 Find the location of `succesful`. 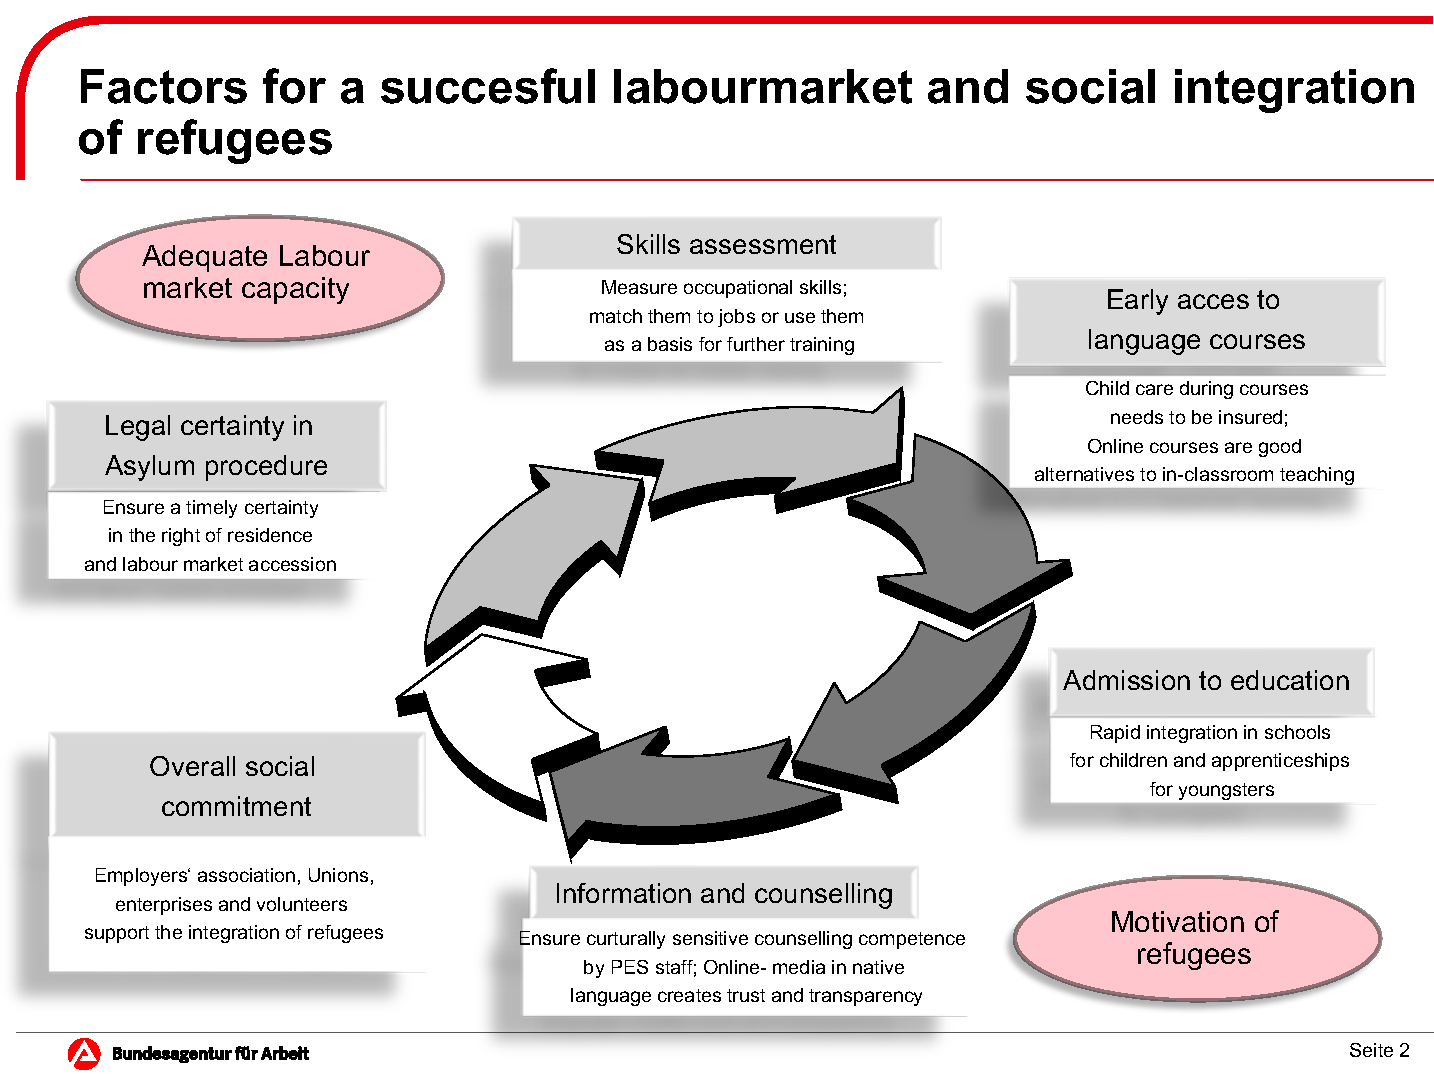

succesful is located at coordinates (488, 86).
